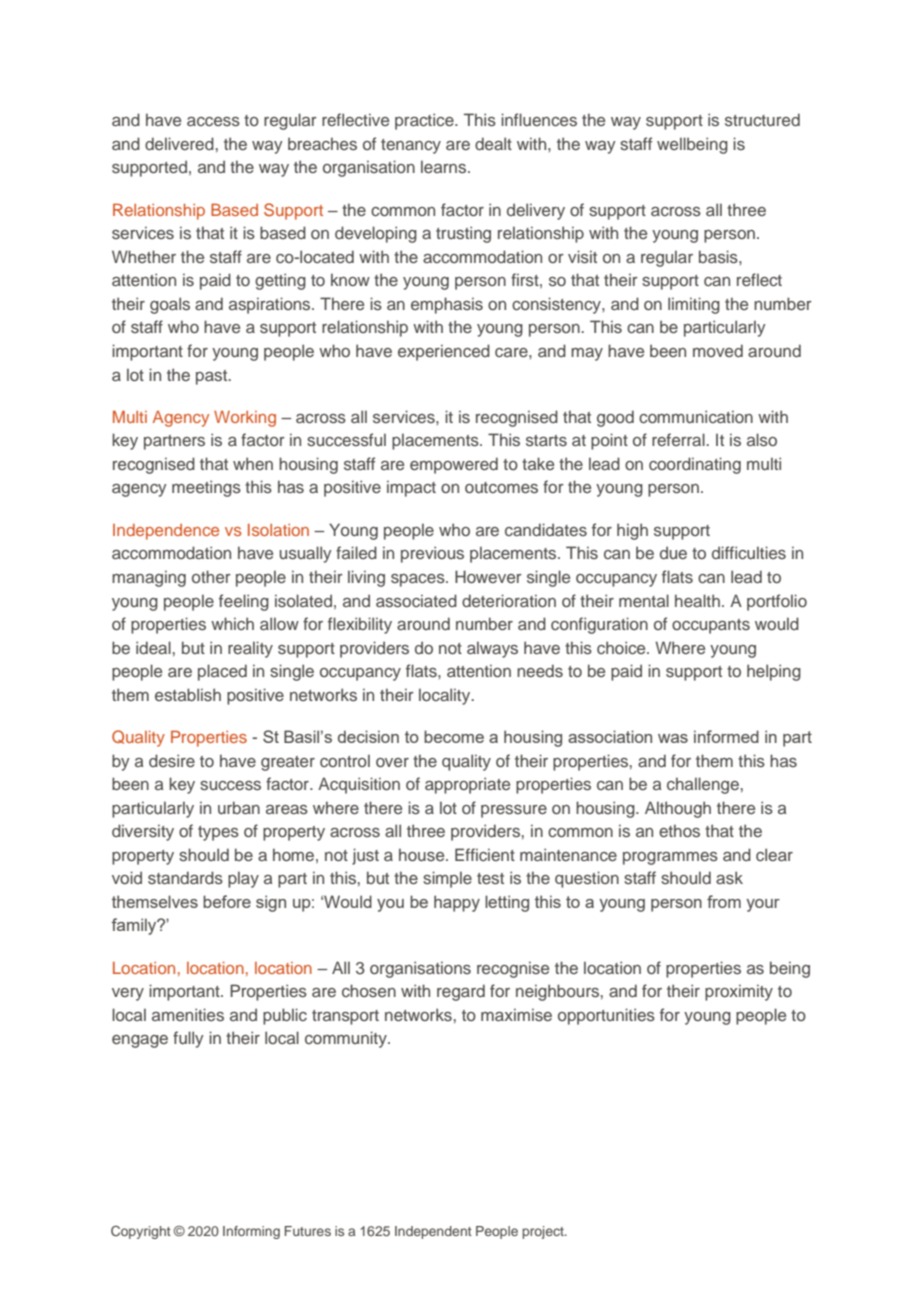 The width and height of the screenshot is (924, 1307). Describe the element at coordinates (179, 143) in the screenshot. I see `delivered` at that location.
